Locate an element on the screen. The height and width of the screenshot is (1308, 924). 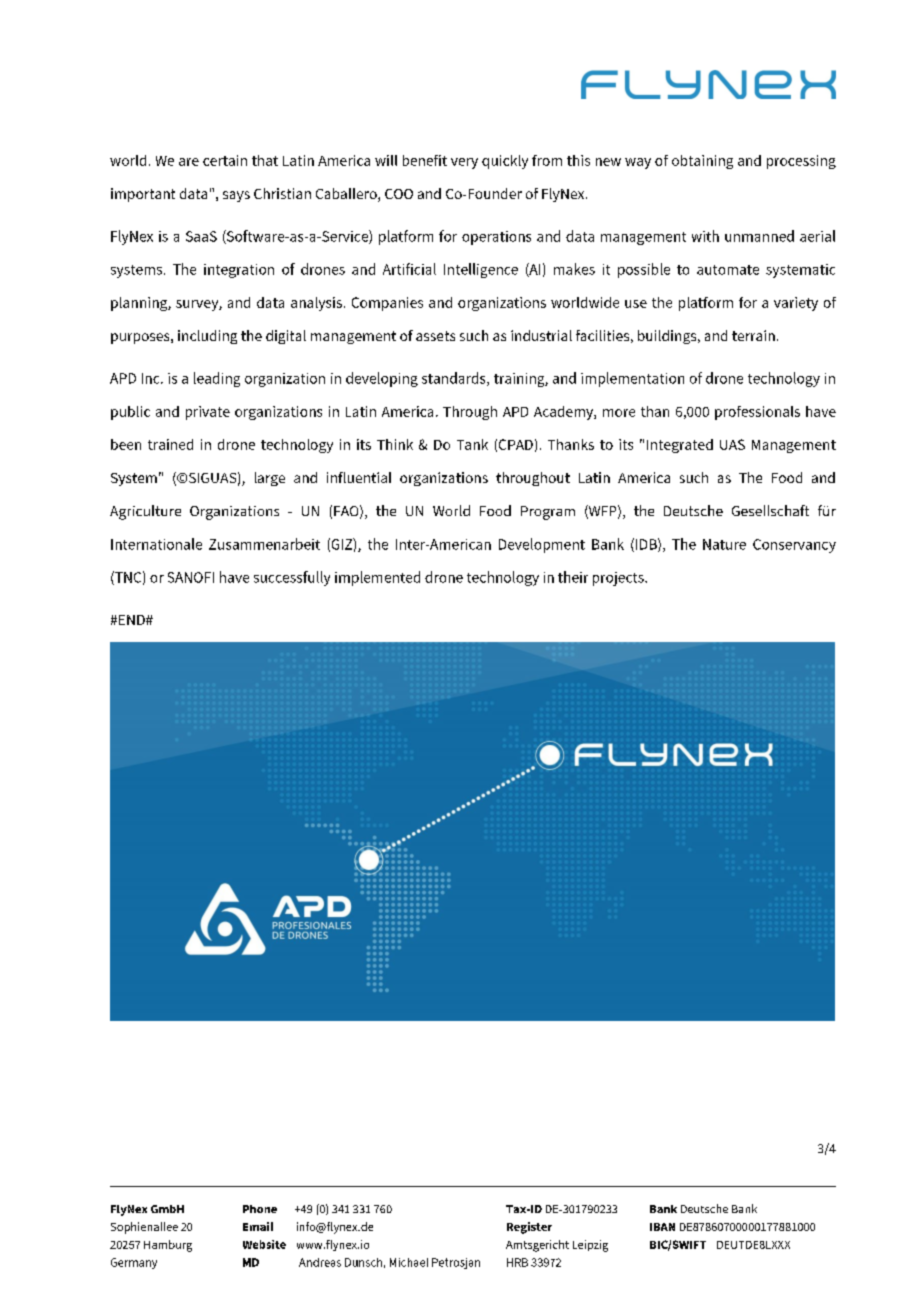
END is located at coordinates (133, 620).
